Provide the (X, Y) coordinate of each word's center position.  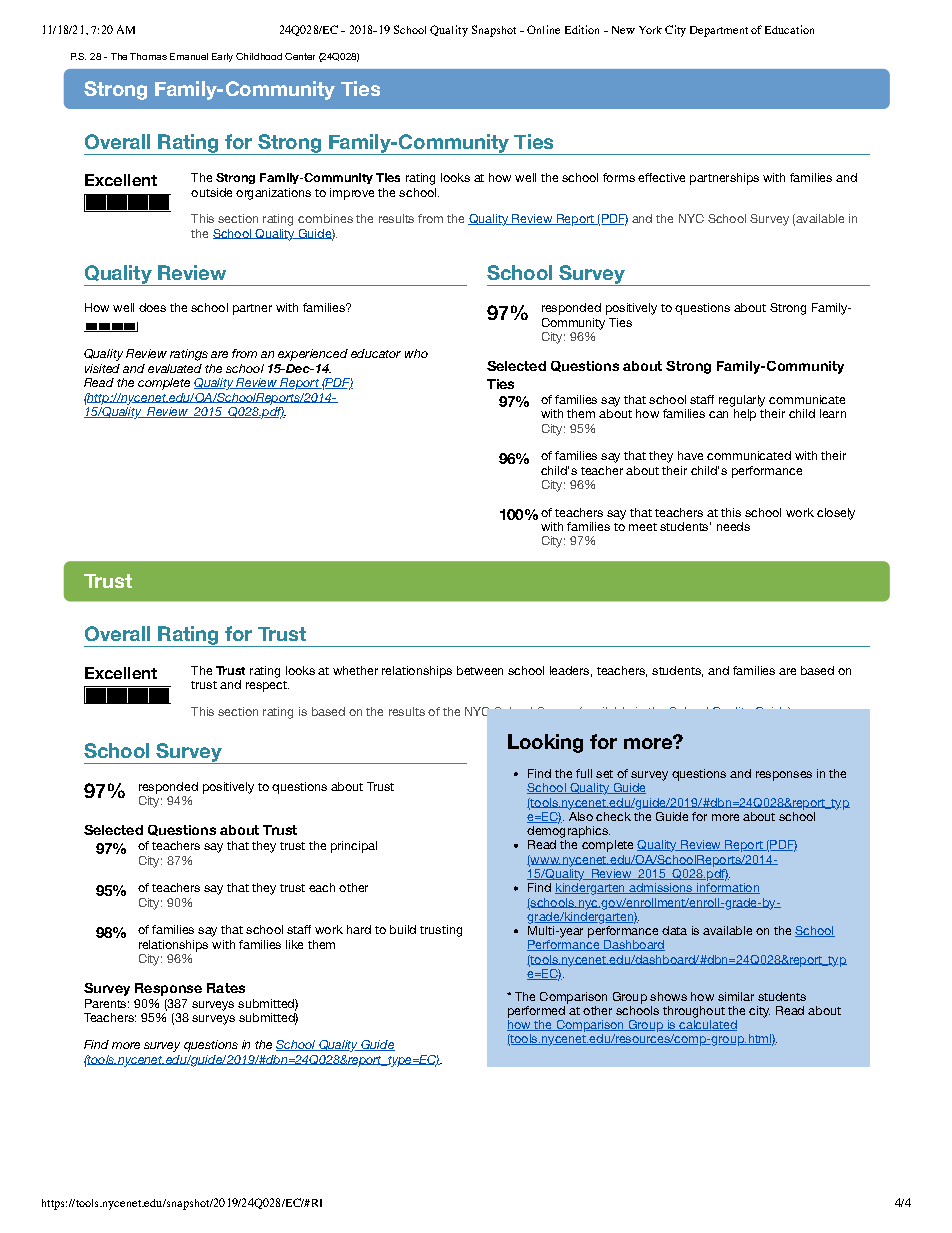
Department (719, 31)
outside (211, 192)
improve (352, 194)
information (727, 888)
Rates (226, 988)
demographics (568, 832)
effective (661, 177)
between (480, 670)
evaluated (175, 368)
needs (733, 526)
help (745, 415)
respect (267, 686)
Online (543, 29)
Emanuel (189, 56)
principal (354, 847)
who (416, 353)
